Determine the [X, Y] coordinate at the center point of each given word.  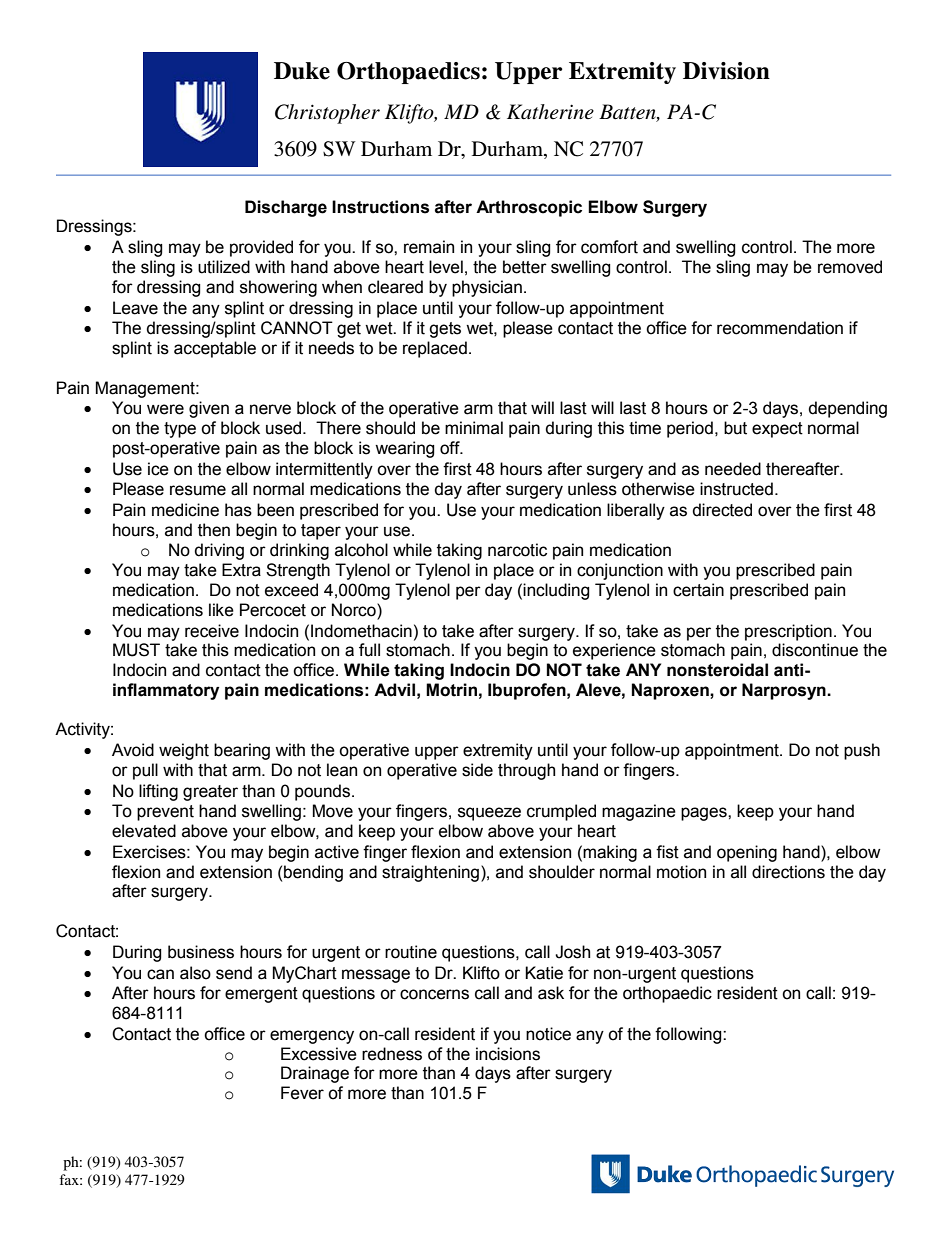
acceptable [215, 349]
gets [445, 330]
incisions [508, 1054]
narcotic [517, 550]
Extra [241, 570]
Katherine [550, 112]
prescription [788, 632]
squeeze [489, 814]
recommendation [780, 328]
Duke [302, 71]
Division [726, 71]
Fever [302, 1093]
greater [210, 793]
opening [747, 853]
